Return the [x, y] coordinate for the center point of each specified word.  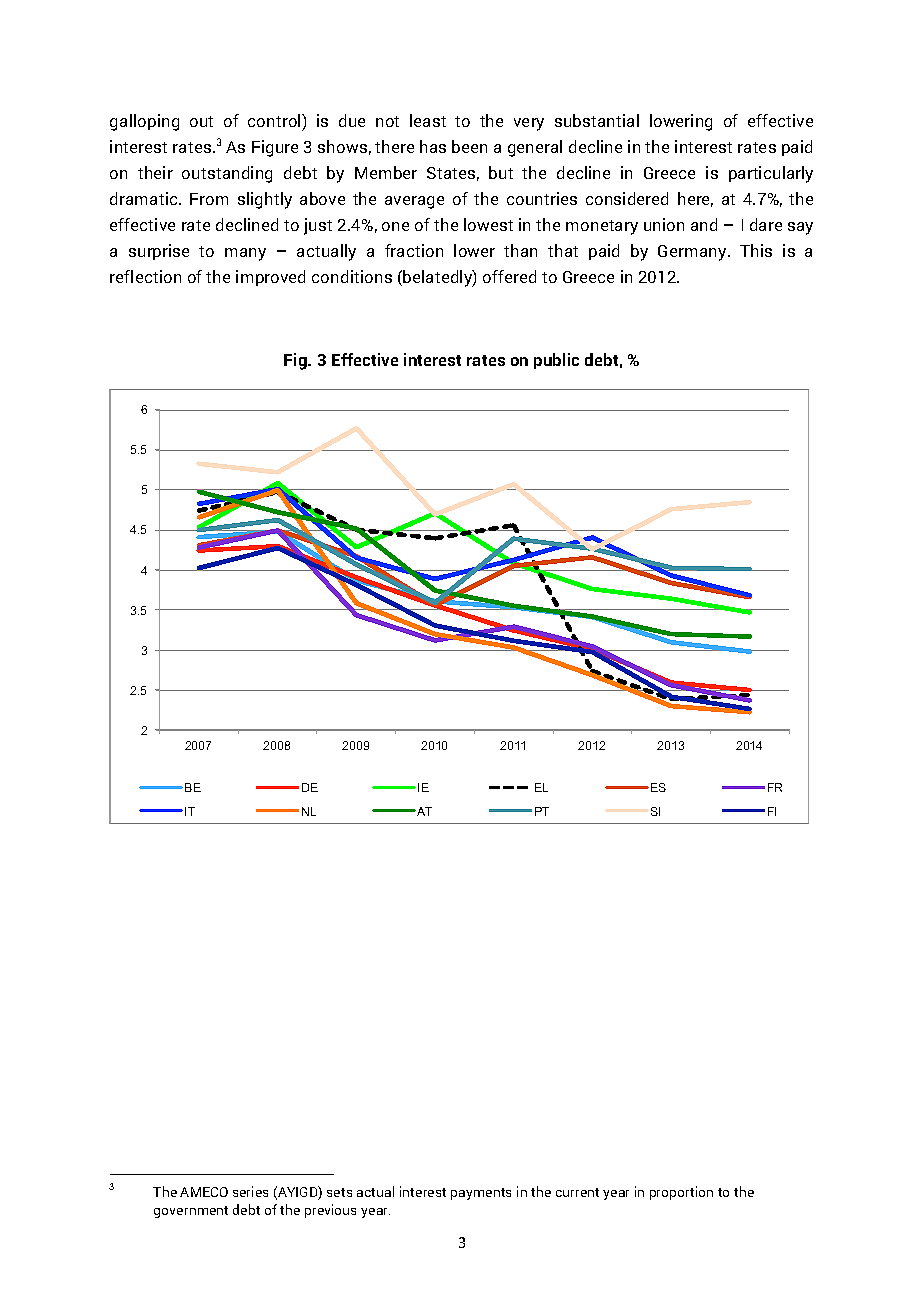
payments [481, 1194]
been [469, 146]
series [250, 1191]
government [191, 1212]
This [756, 250]
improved [270, 278]
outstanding [227, 174]
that [563, 250]
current [577, 1192]
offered [509, 276]
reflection [145, 276]
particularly [771, 174]
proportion [681, 1193]
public [556, 361]
